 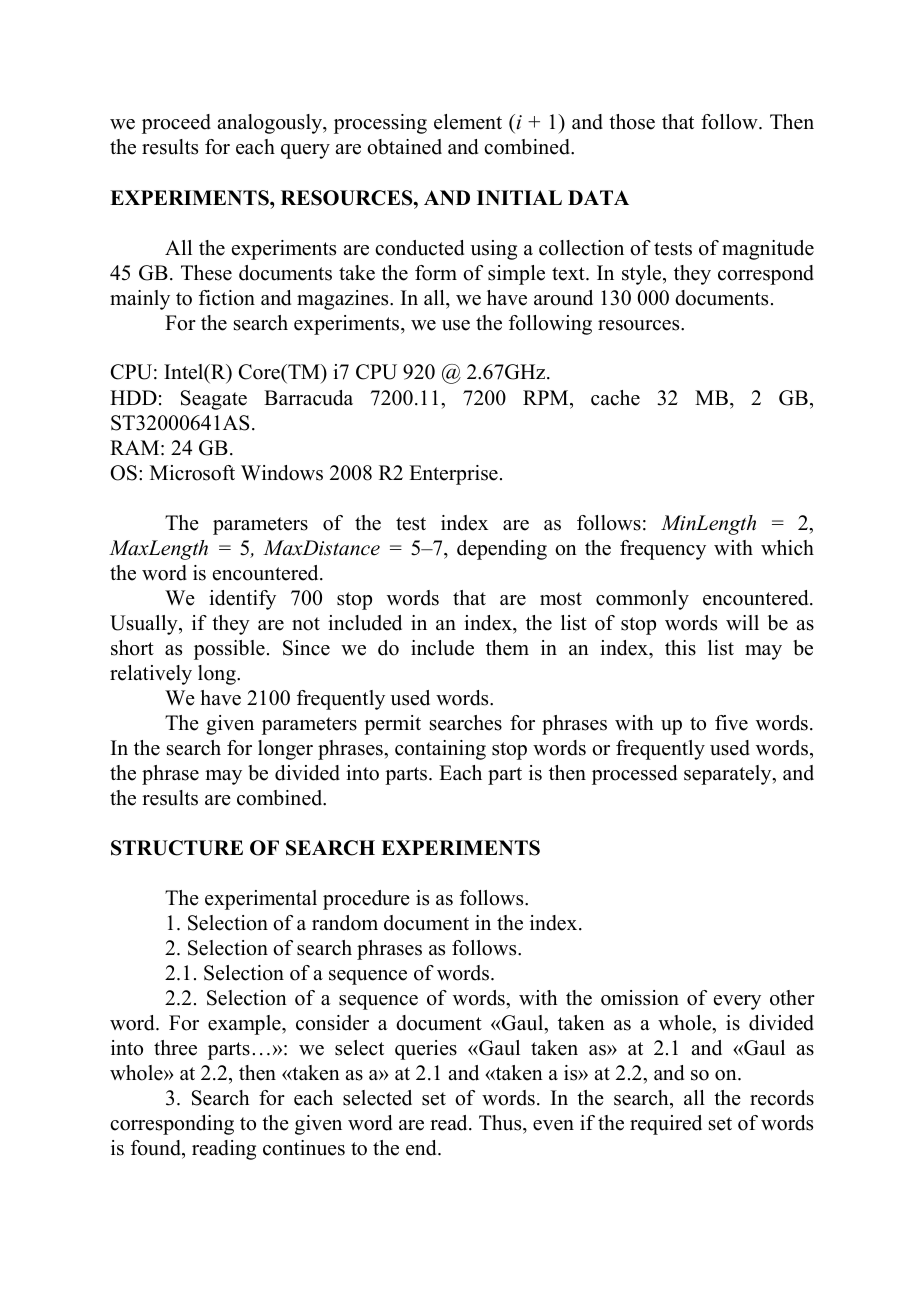 What do you see at coordinates (507, 648) in the document?
I see `them` at bounding box center [507, 648].
